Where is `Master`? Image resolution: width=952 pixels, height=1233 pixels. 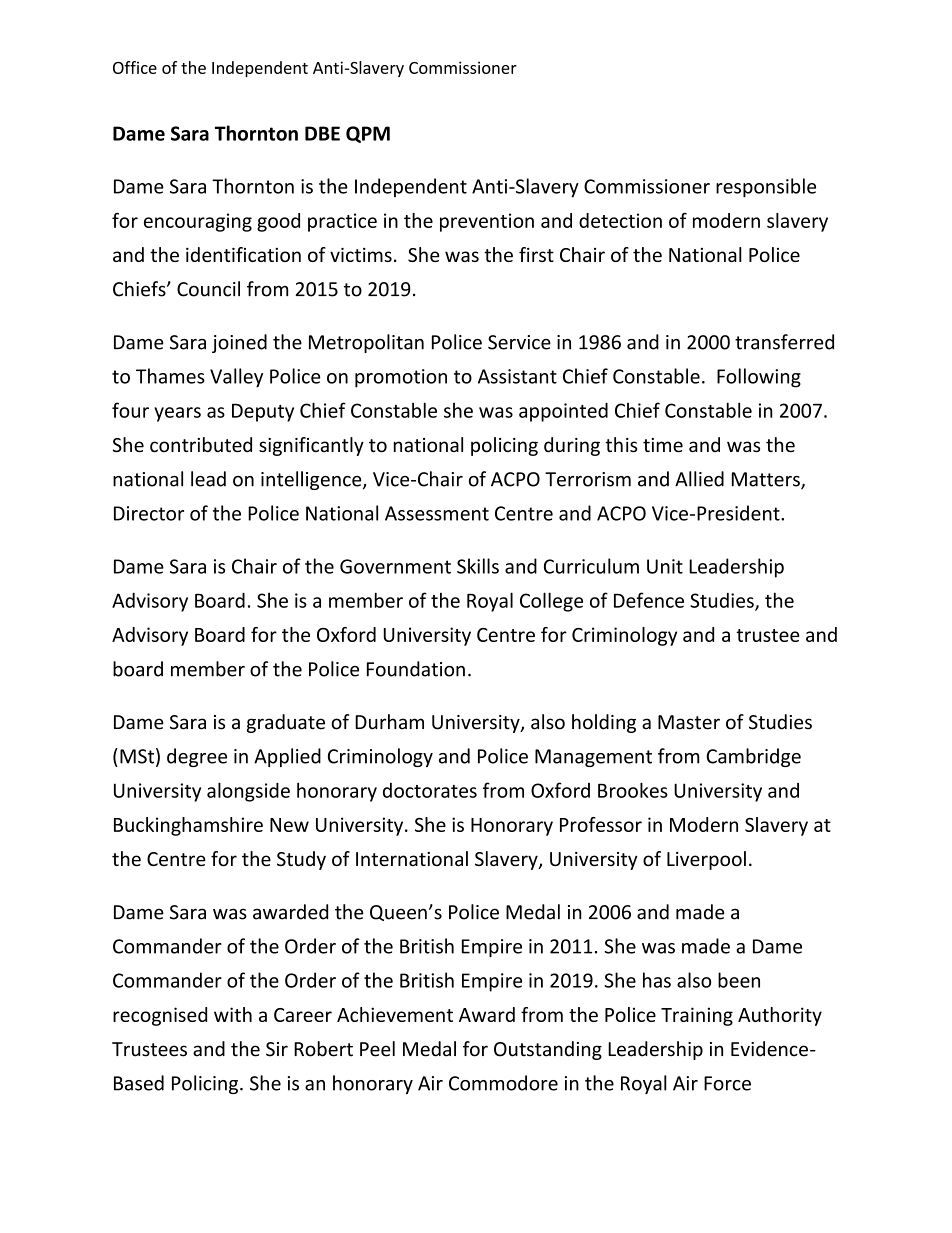 Master is located at coordinates (689, 722).
